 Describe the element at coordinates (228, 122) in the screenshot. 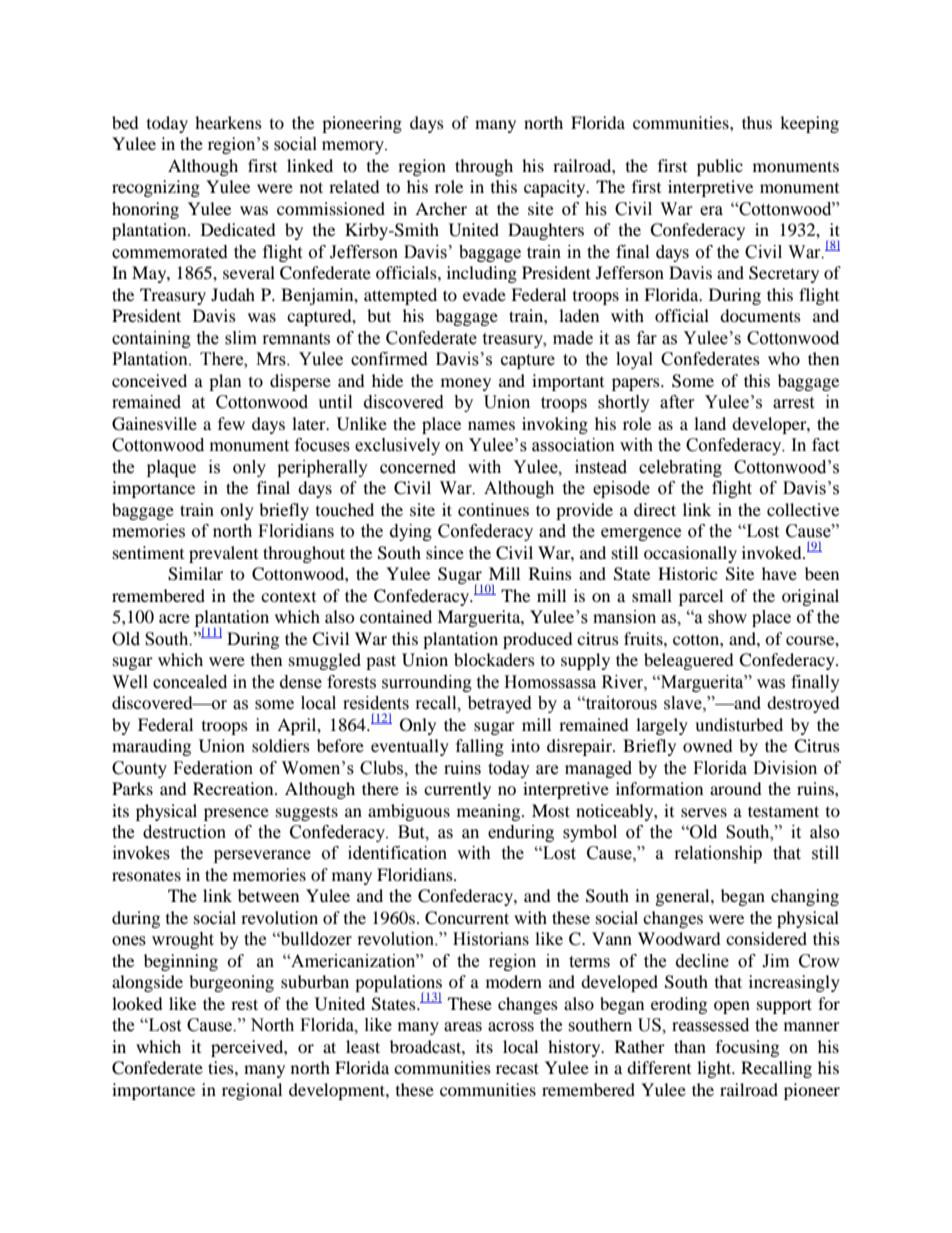

I see `hearkens` at that location.
